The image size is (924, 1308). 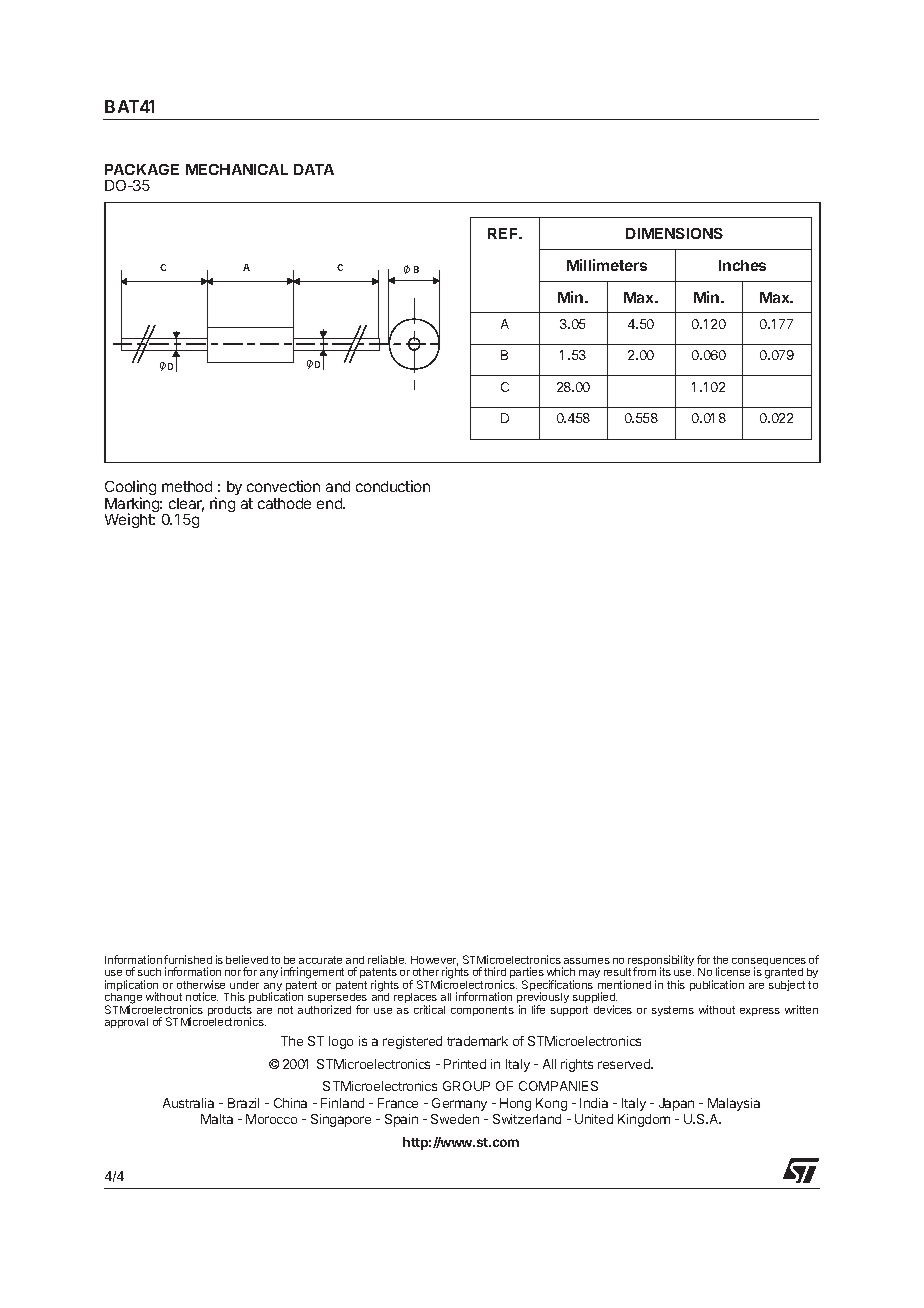 I want to click on MECHANICAL, so click(x=237, y=169).
